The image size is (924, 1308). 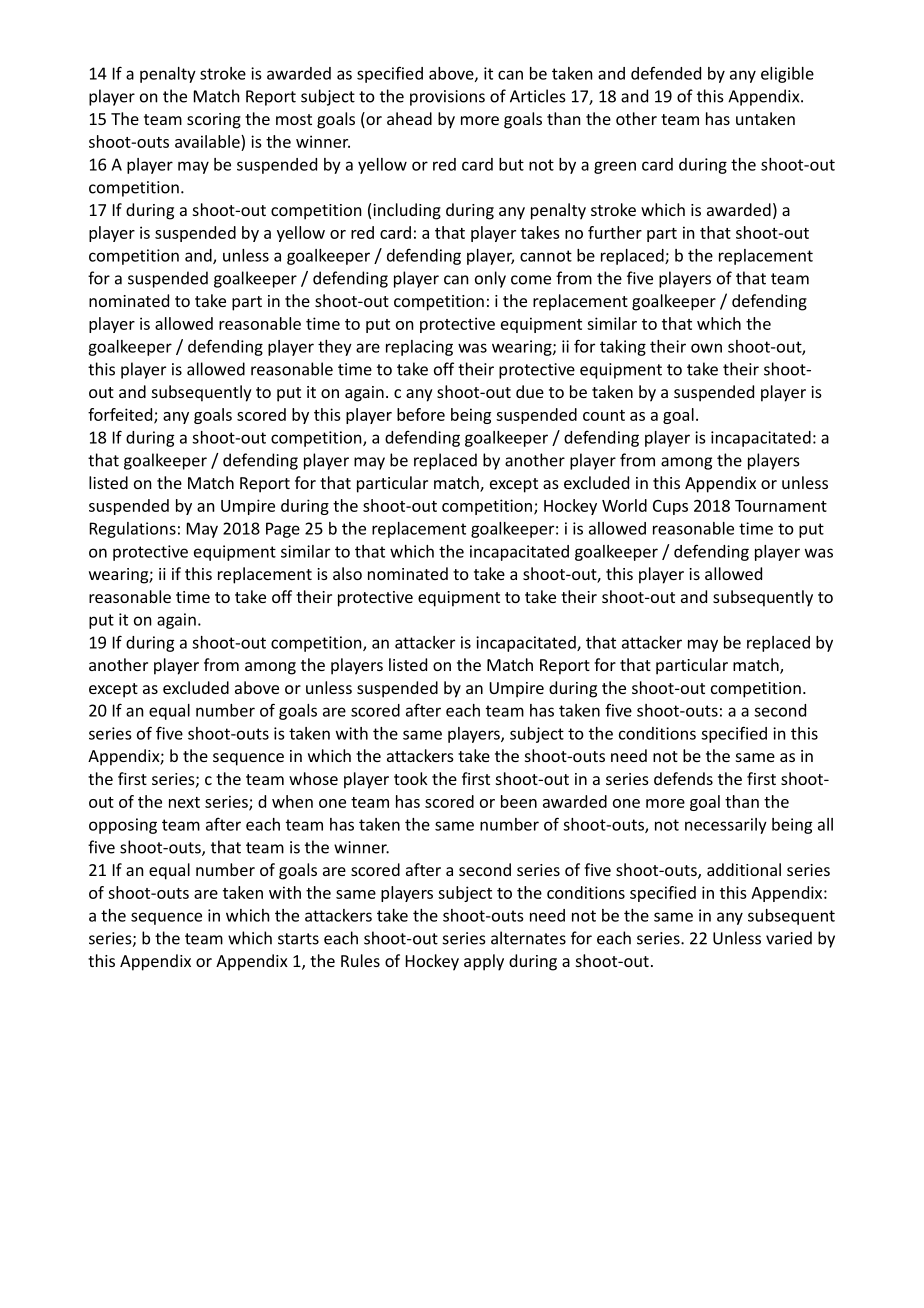 I want to click on apply, so click(x=484, y=962).
